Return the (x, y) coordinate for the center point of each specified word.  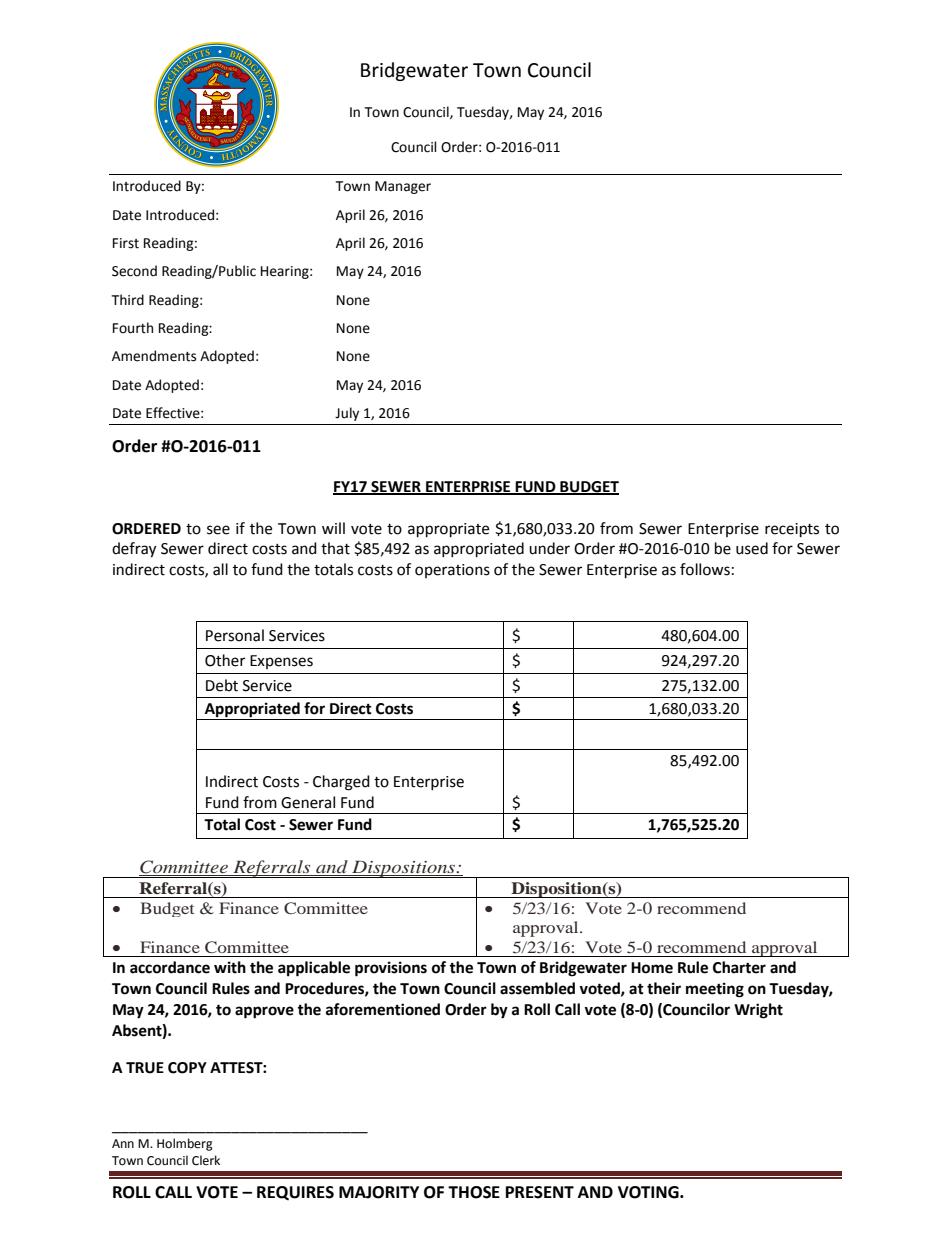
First (126, 243)
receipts (792, 530)
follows (705, 569)
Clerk (206, 1160)
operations (452, 571)
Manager (403, 187)
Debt (222, 685)
